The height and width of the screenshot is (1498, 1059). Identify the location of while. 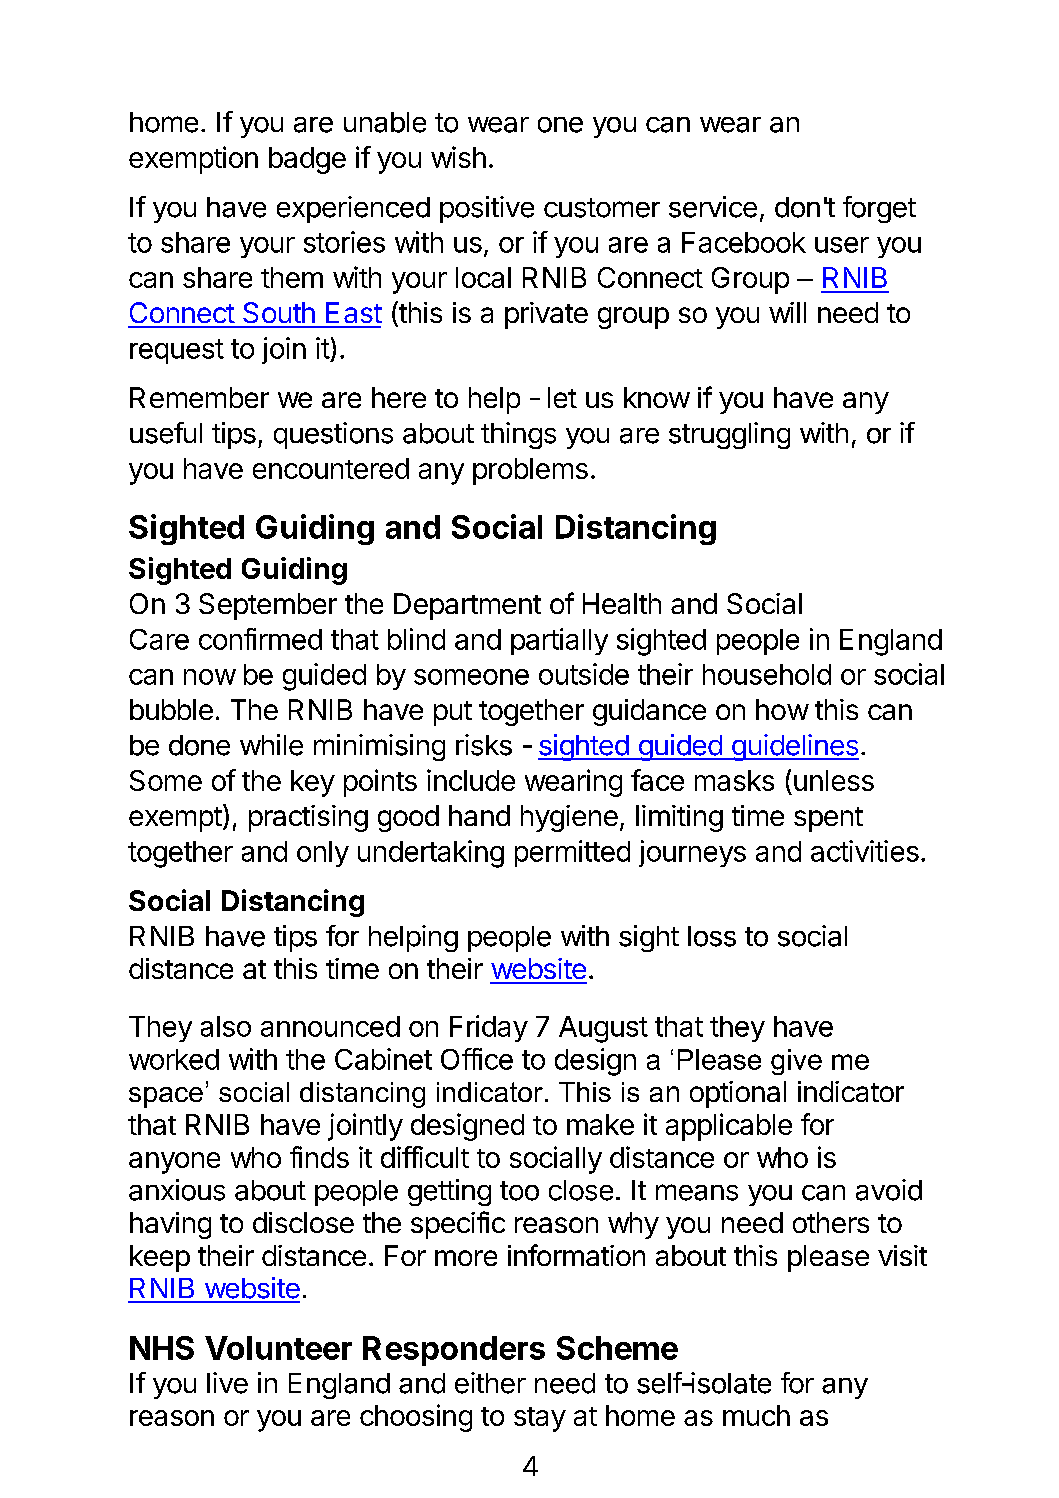
(271, 745).
